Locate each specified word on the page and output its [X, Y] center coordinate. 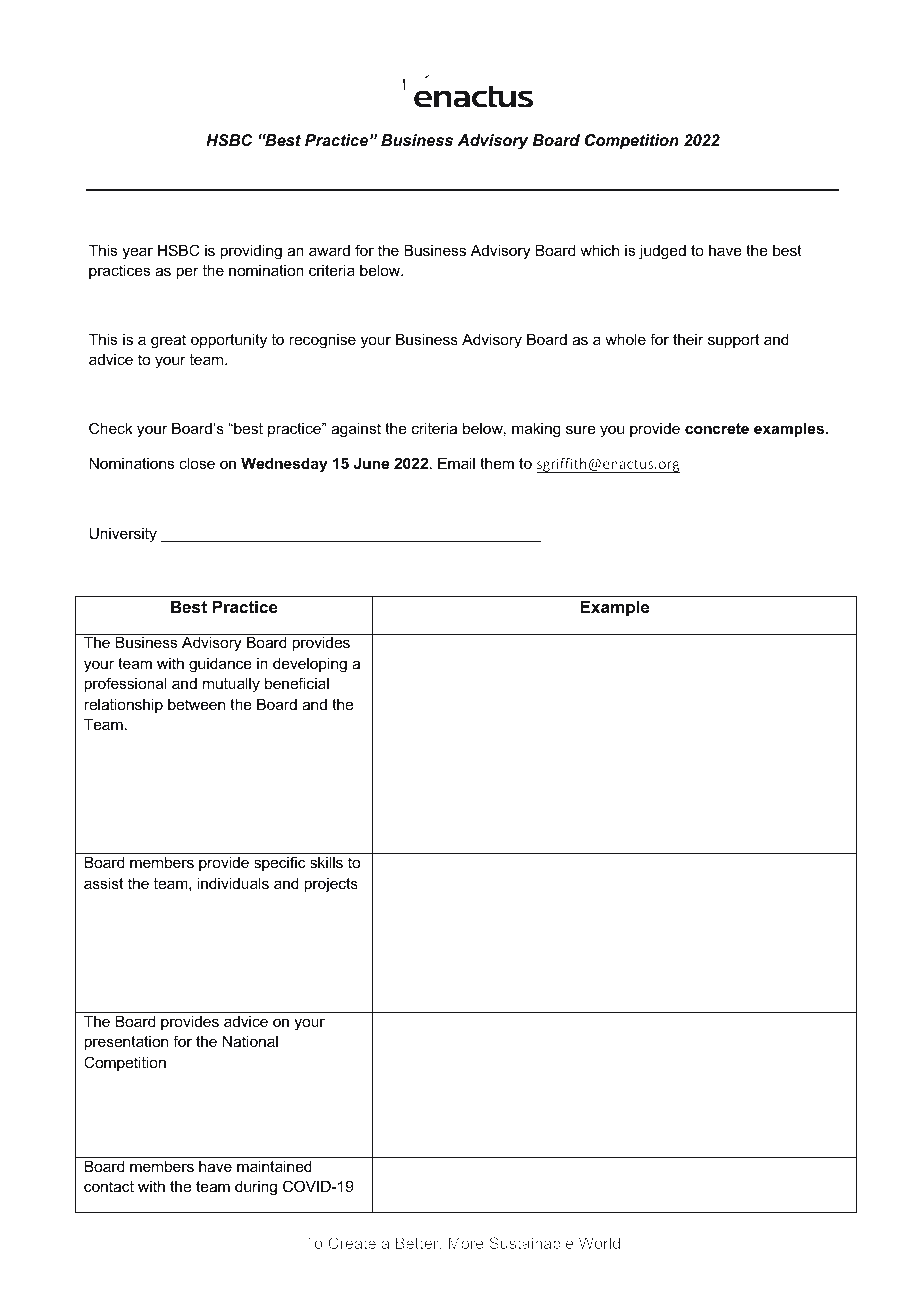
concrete [717, 428]
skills [326, 862]
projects [331, 885]
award [329, 250]
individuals [233, 883]
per [187, 273]
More [466, 1243]
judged [662, 252]
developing [310, 665]
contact [109, 1186]
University [123, 535]
